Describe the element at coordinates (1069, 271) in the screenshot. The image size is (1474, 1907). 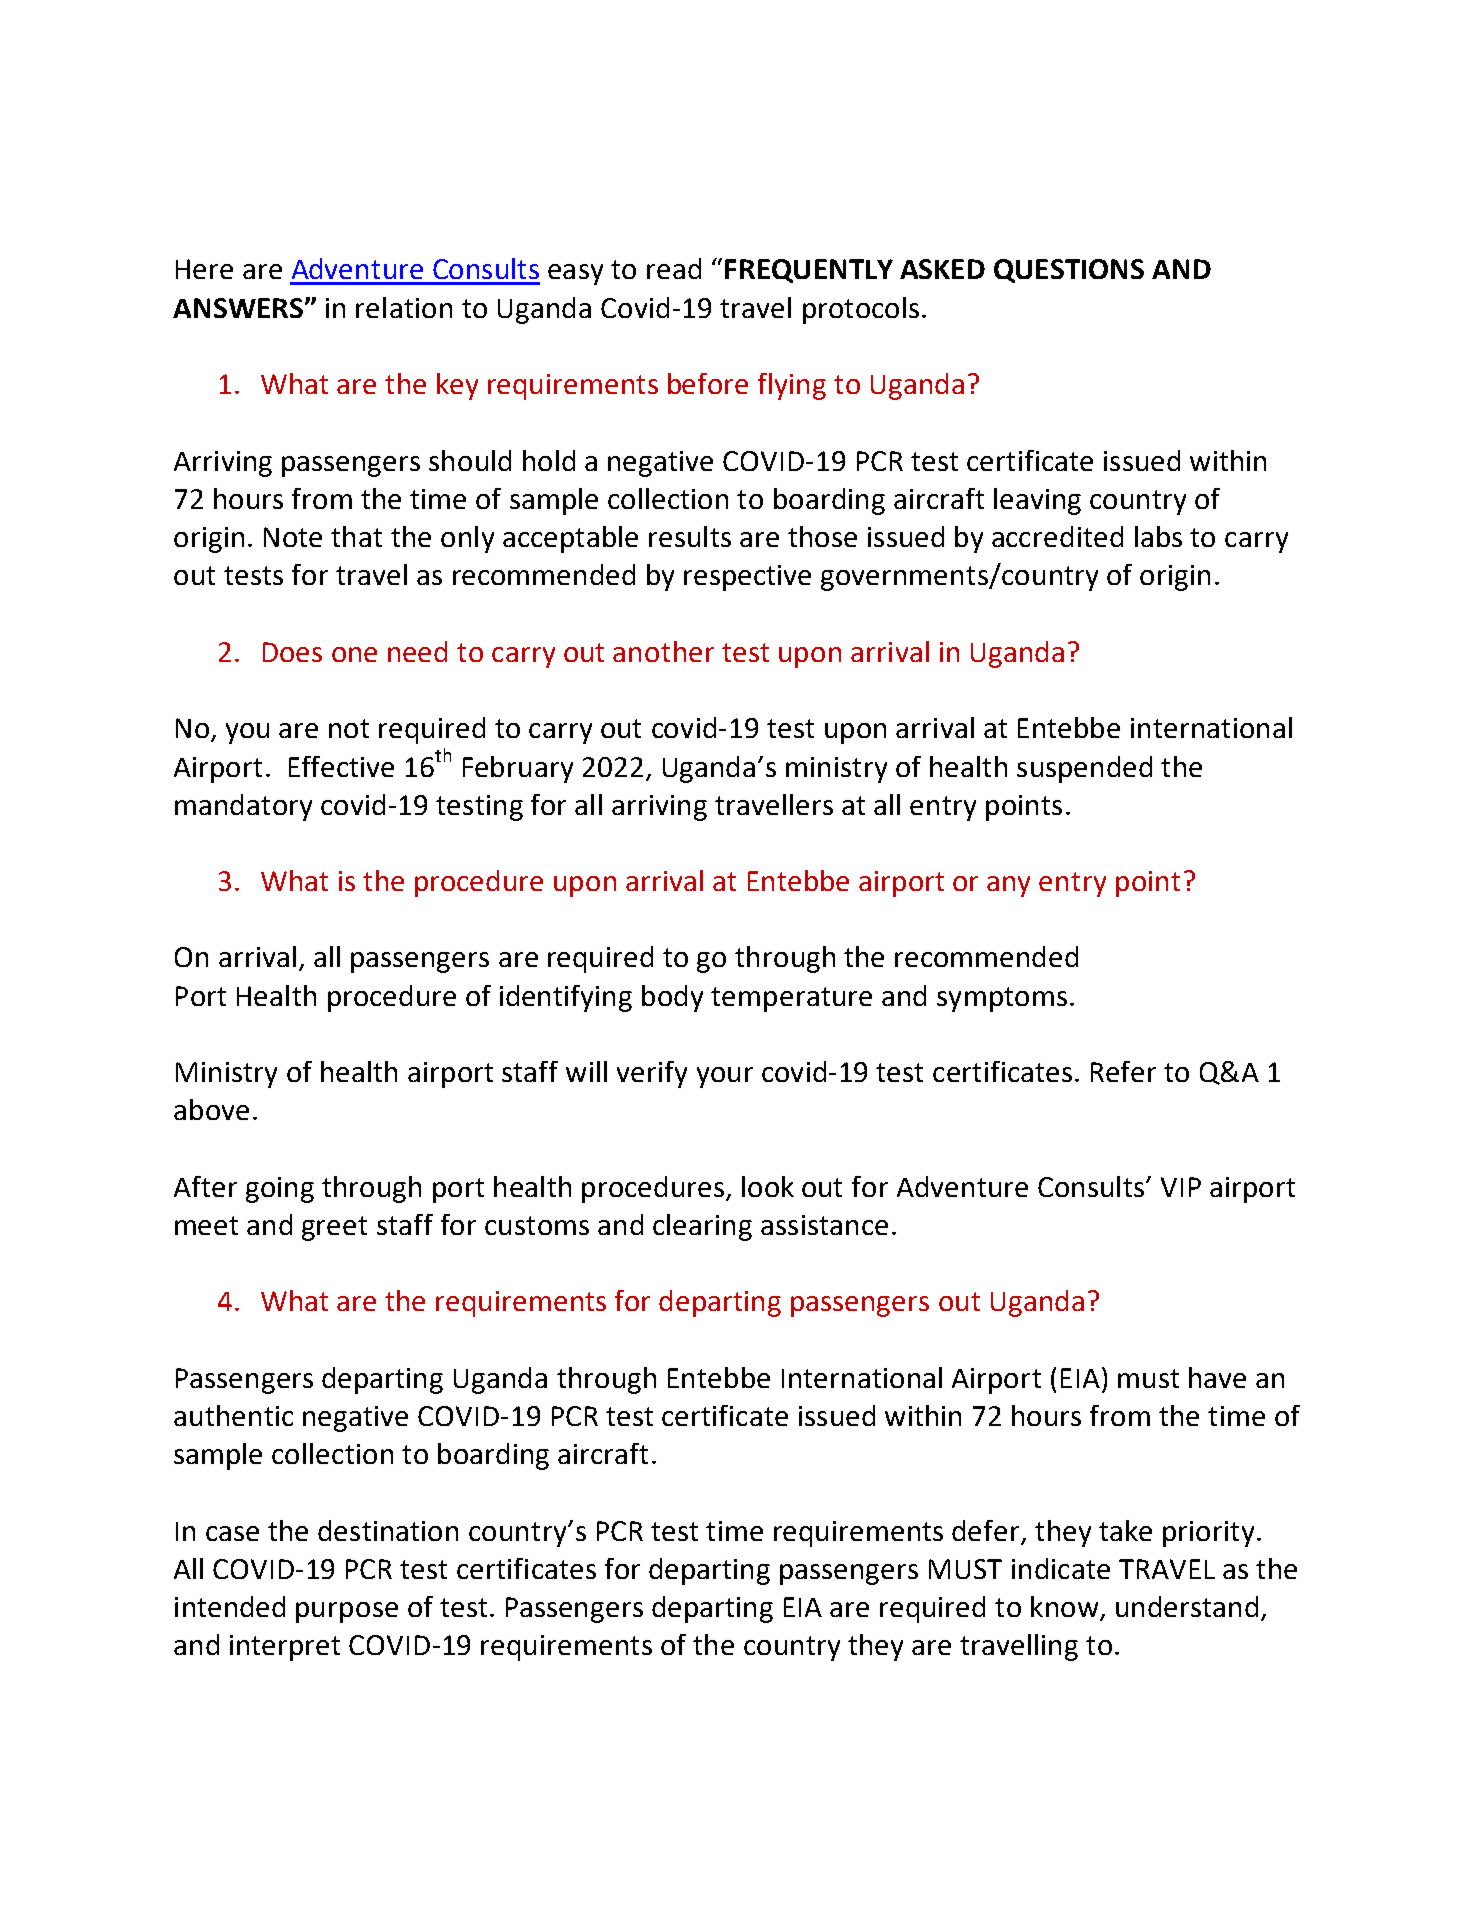
I see `QUESTIONS` at that location.
